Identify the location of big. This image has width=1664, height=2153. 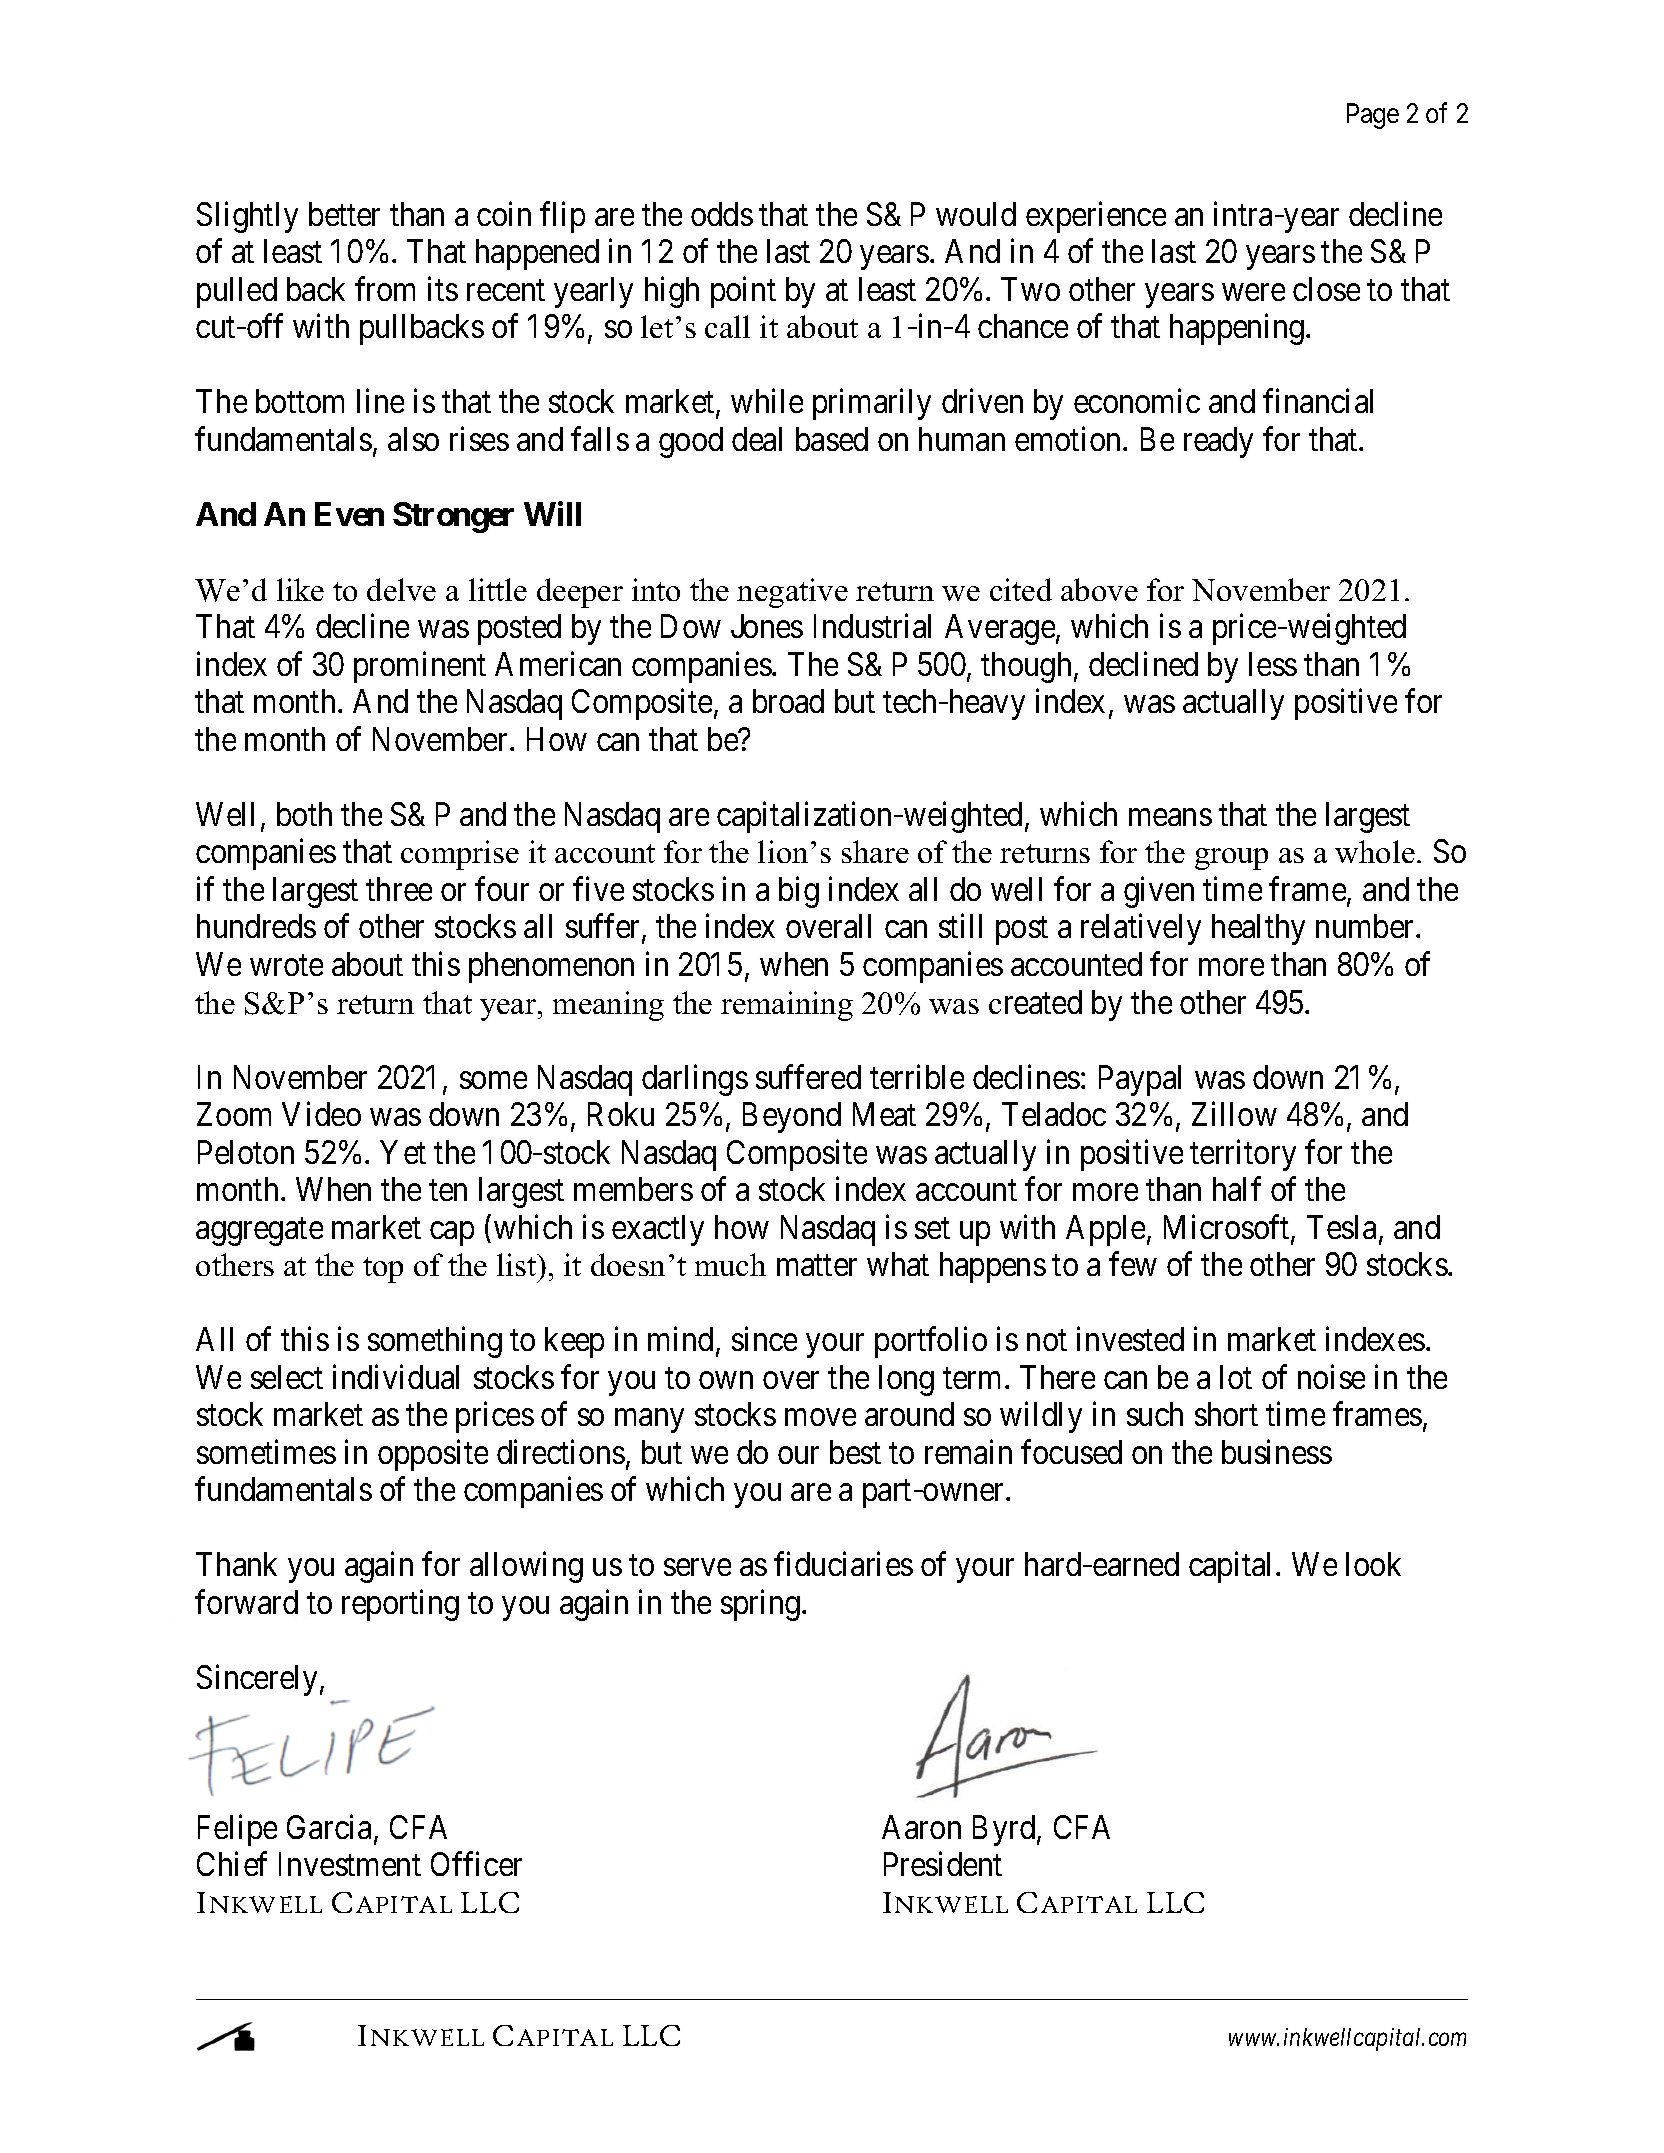
(799, 892).
